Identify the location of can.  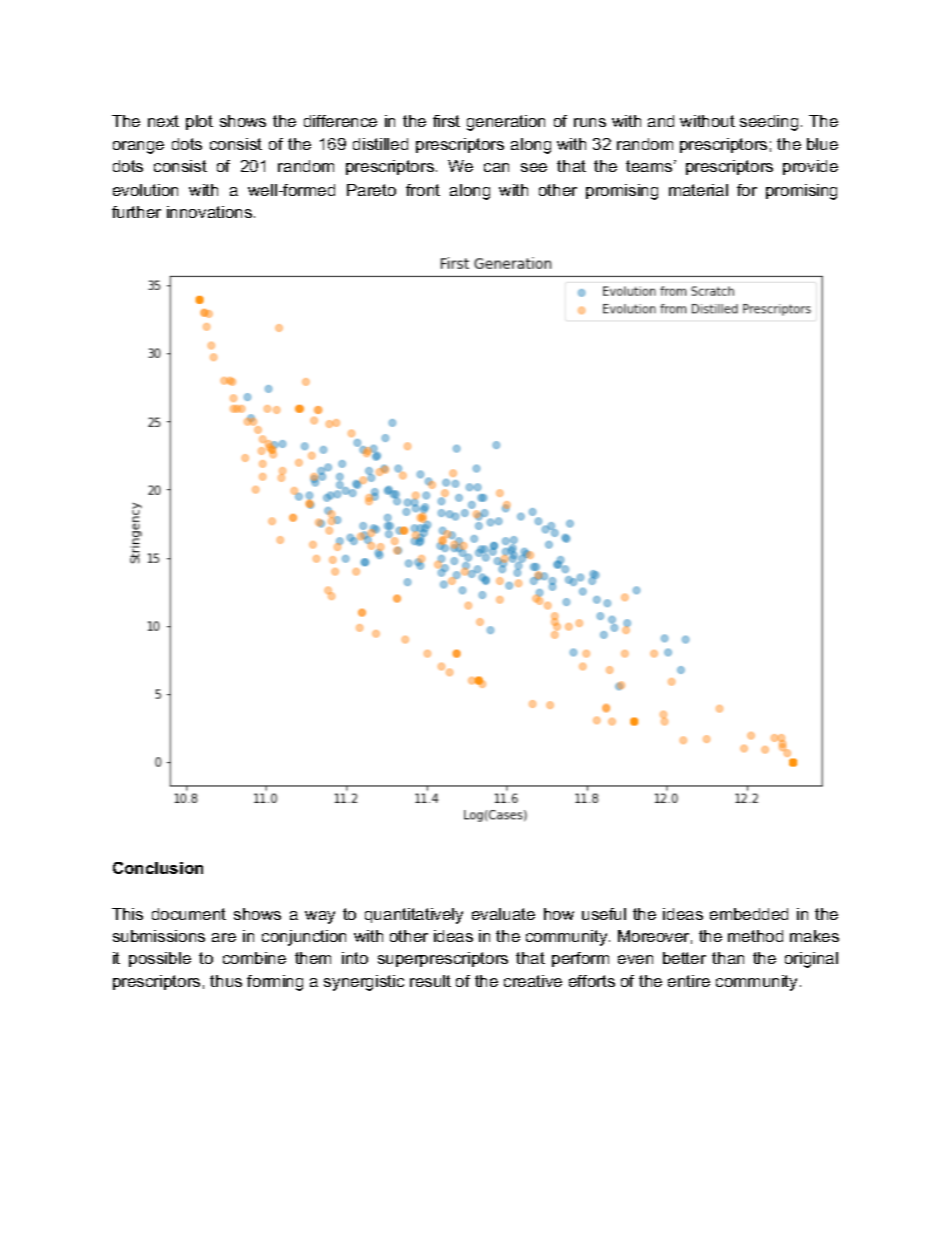
(496, 167).
